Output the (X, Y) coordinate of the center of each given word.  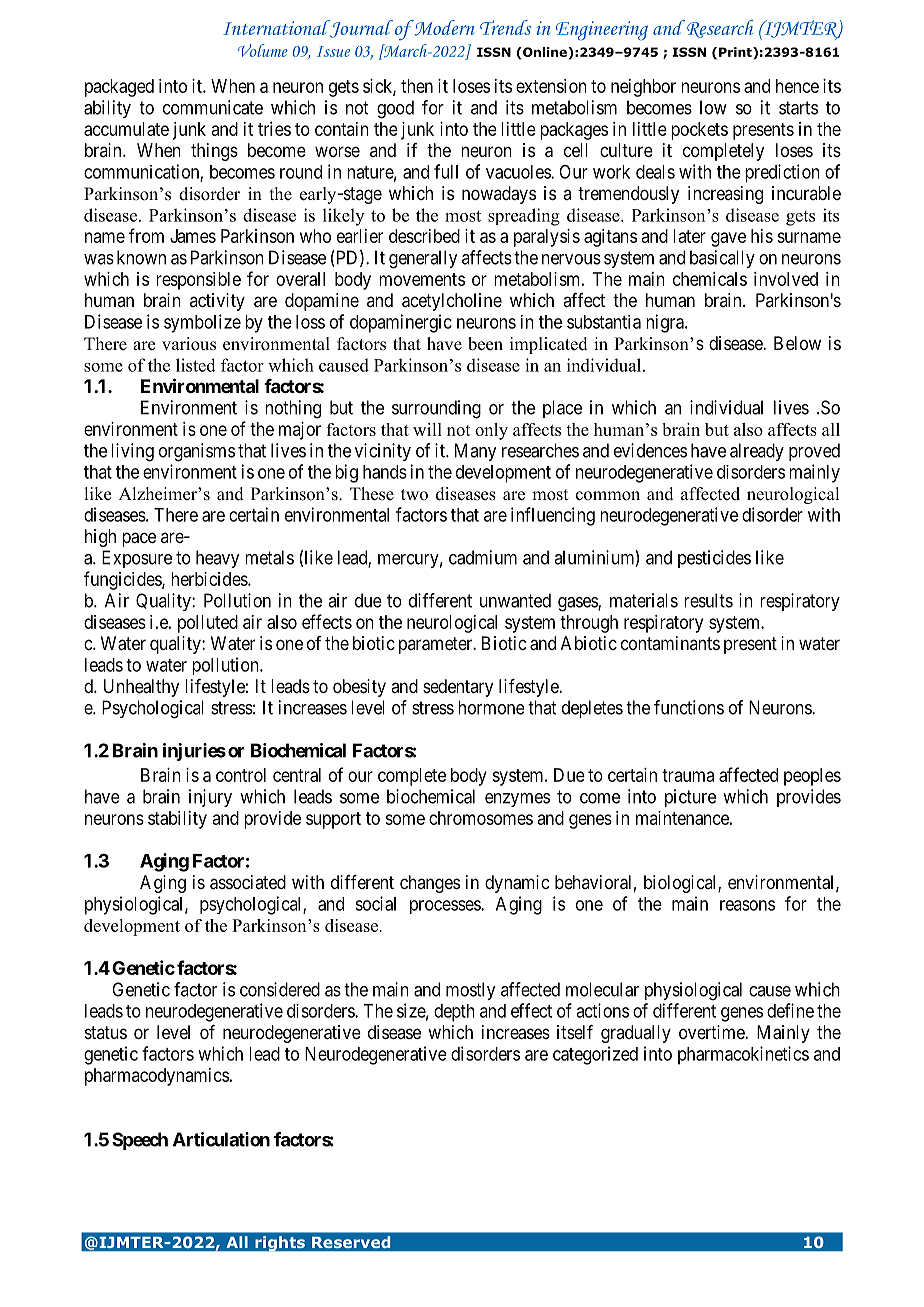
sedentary (458, 688)
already (757, 452)
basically (722, 259)
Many (475, 452)
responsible (198, 281)
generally (423, 259)
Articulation (221, 1139)
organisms (197, 452)
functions (689, 707)
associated (248, 882)
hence (797, 86)
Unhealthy (141, 688)
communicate (213, 107)
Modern (443, 28)
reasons (747, 905)
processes (446, 907)
